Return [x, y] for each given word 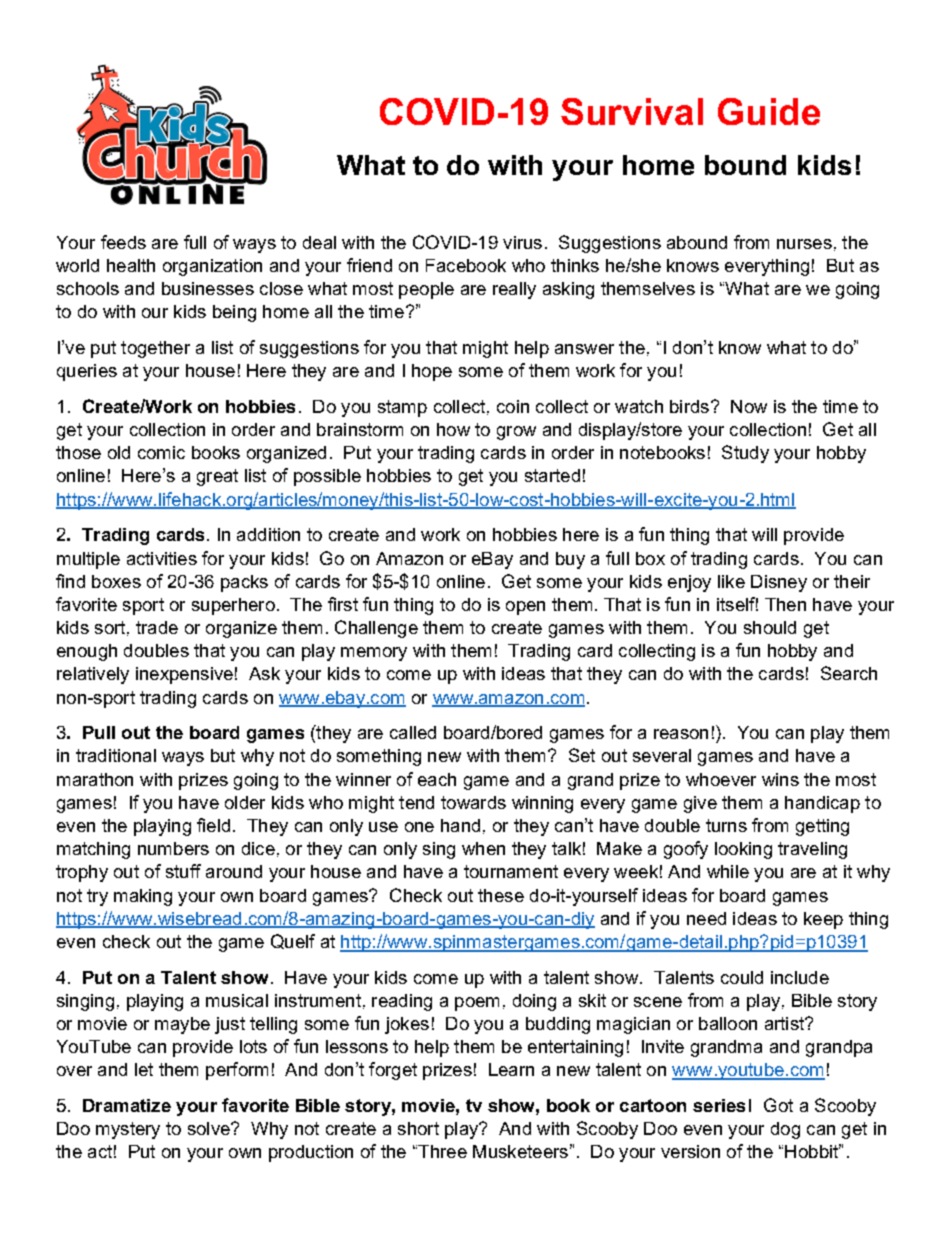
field [213, 825]
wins [780, 779]
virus [522, 242]
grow [516, 433]
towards [473, 802]
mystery [128, 1130]
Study [745, 454]
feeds [123, 242]
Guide [769, 111]
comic [161, 452]
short [418, 1128]
